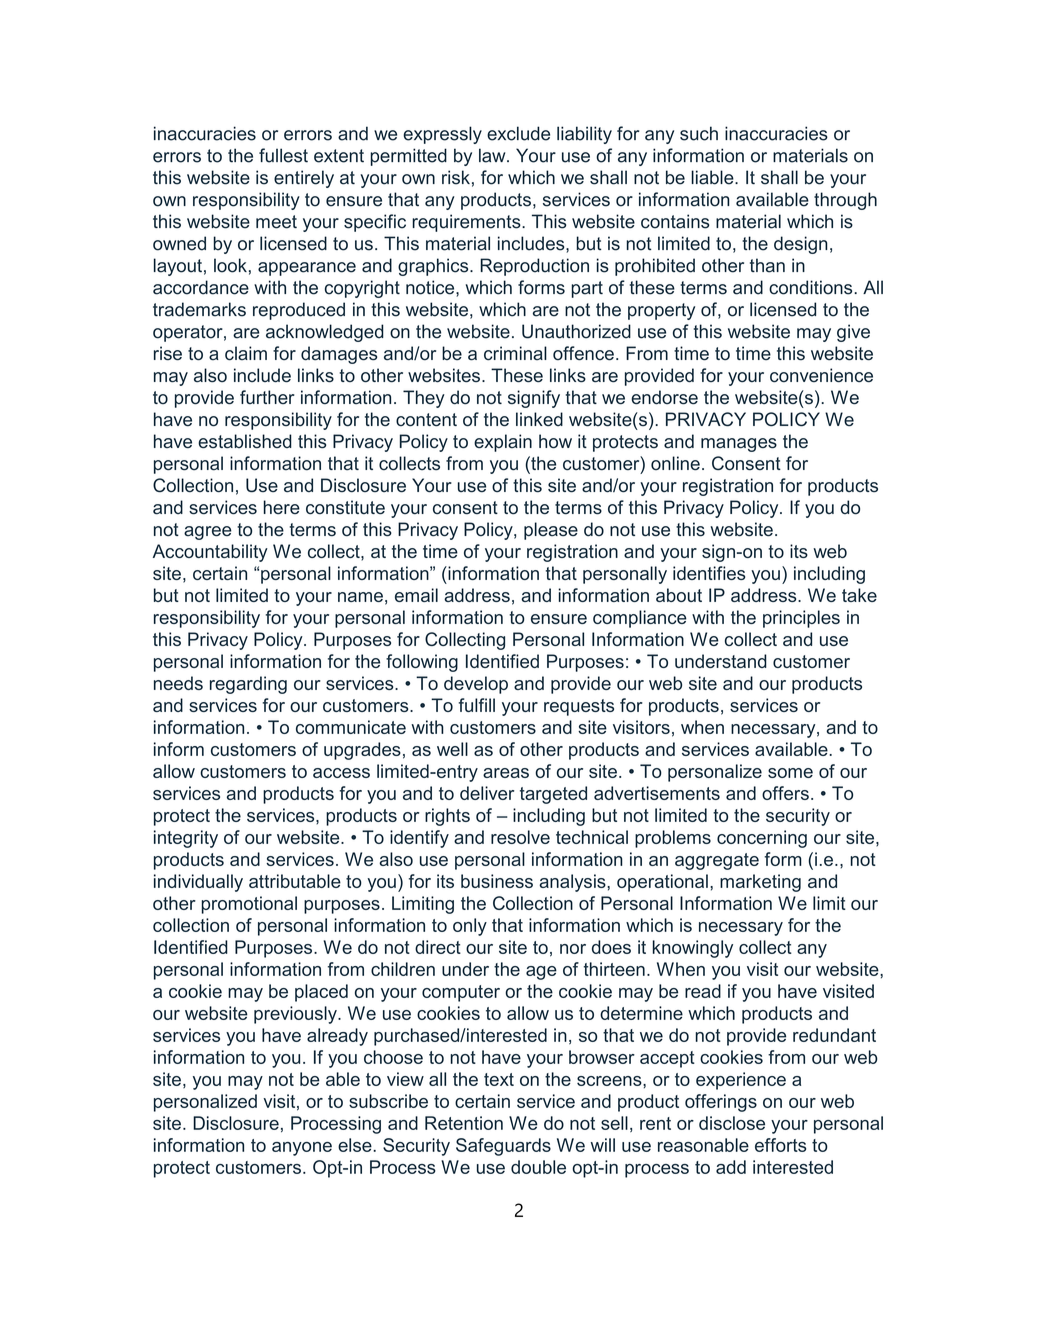 The image size is (1038, 1344). What do you see at coordinates (539, 419) in the document?
I see `linked` at bounding box center [539, 419].
